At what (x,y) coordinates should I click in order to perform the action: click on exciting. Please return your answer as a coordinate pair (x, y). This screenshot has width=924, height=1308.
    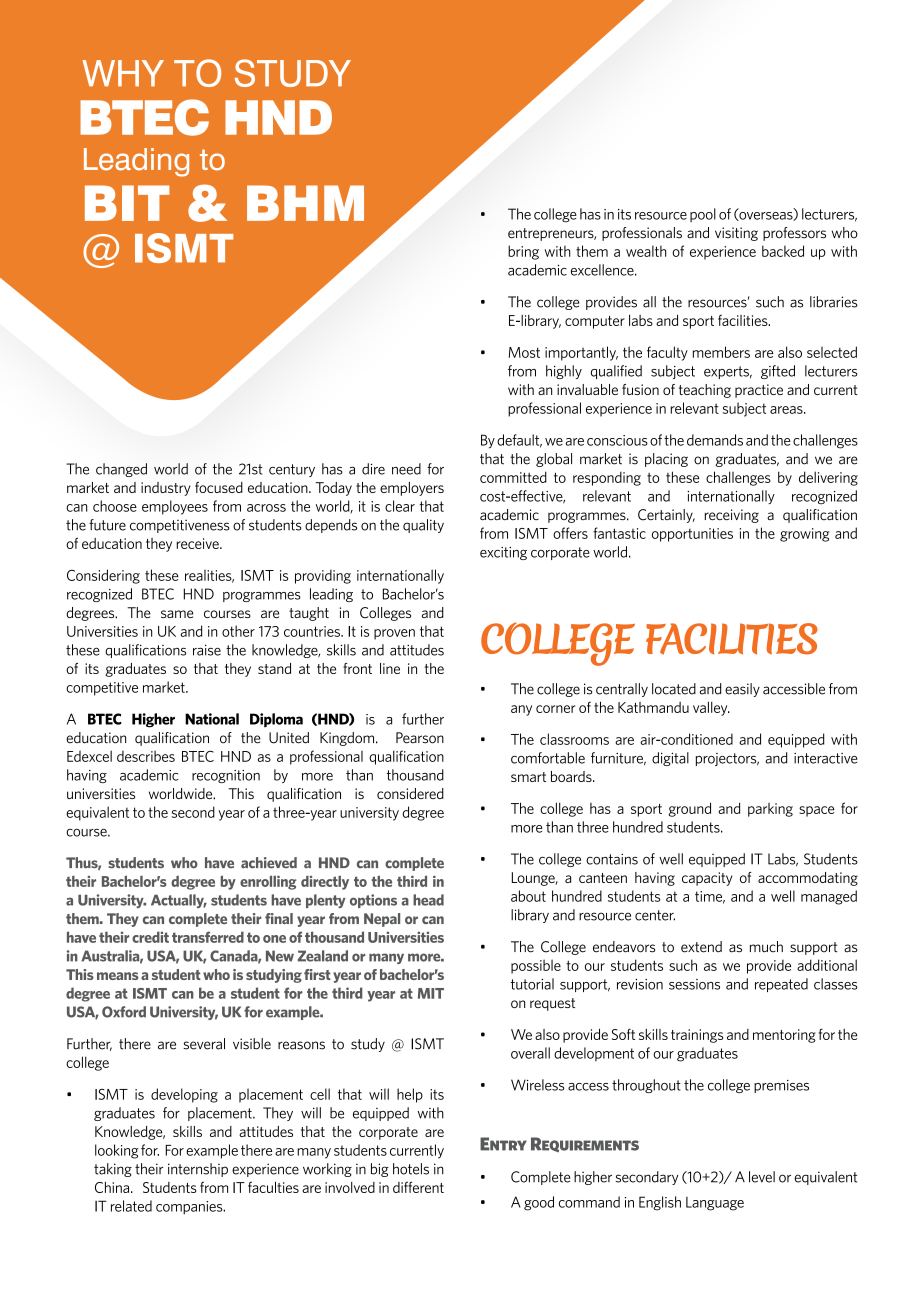
    Looking at the image, I should click on (503, 553).
